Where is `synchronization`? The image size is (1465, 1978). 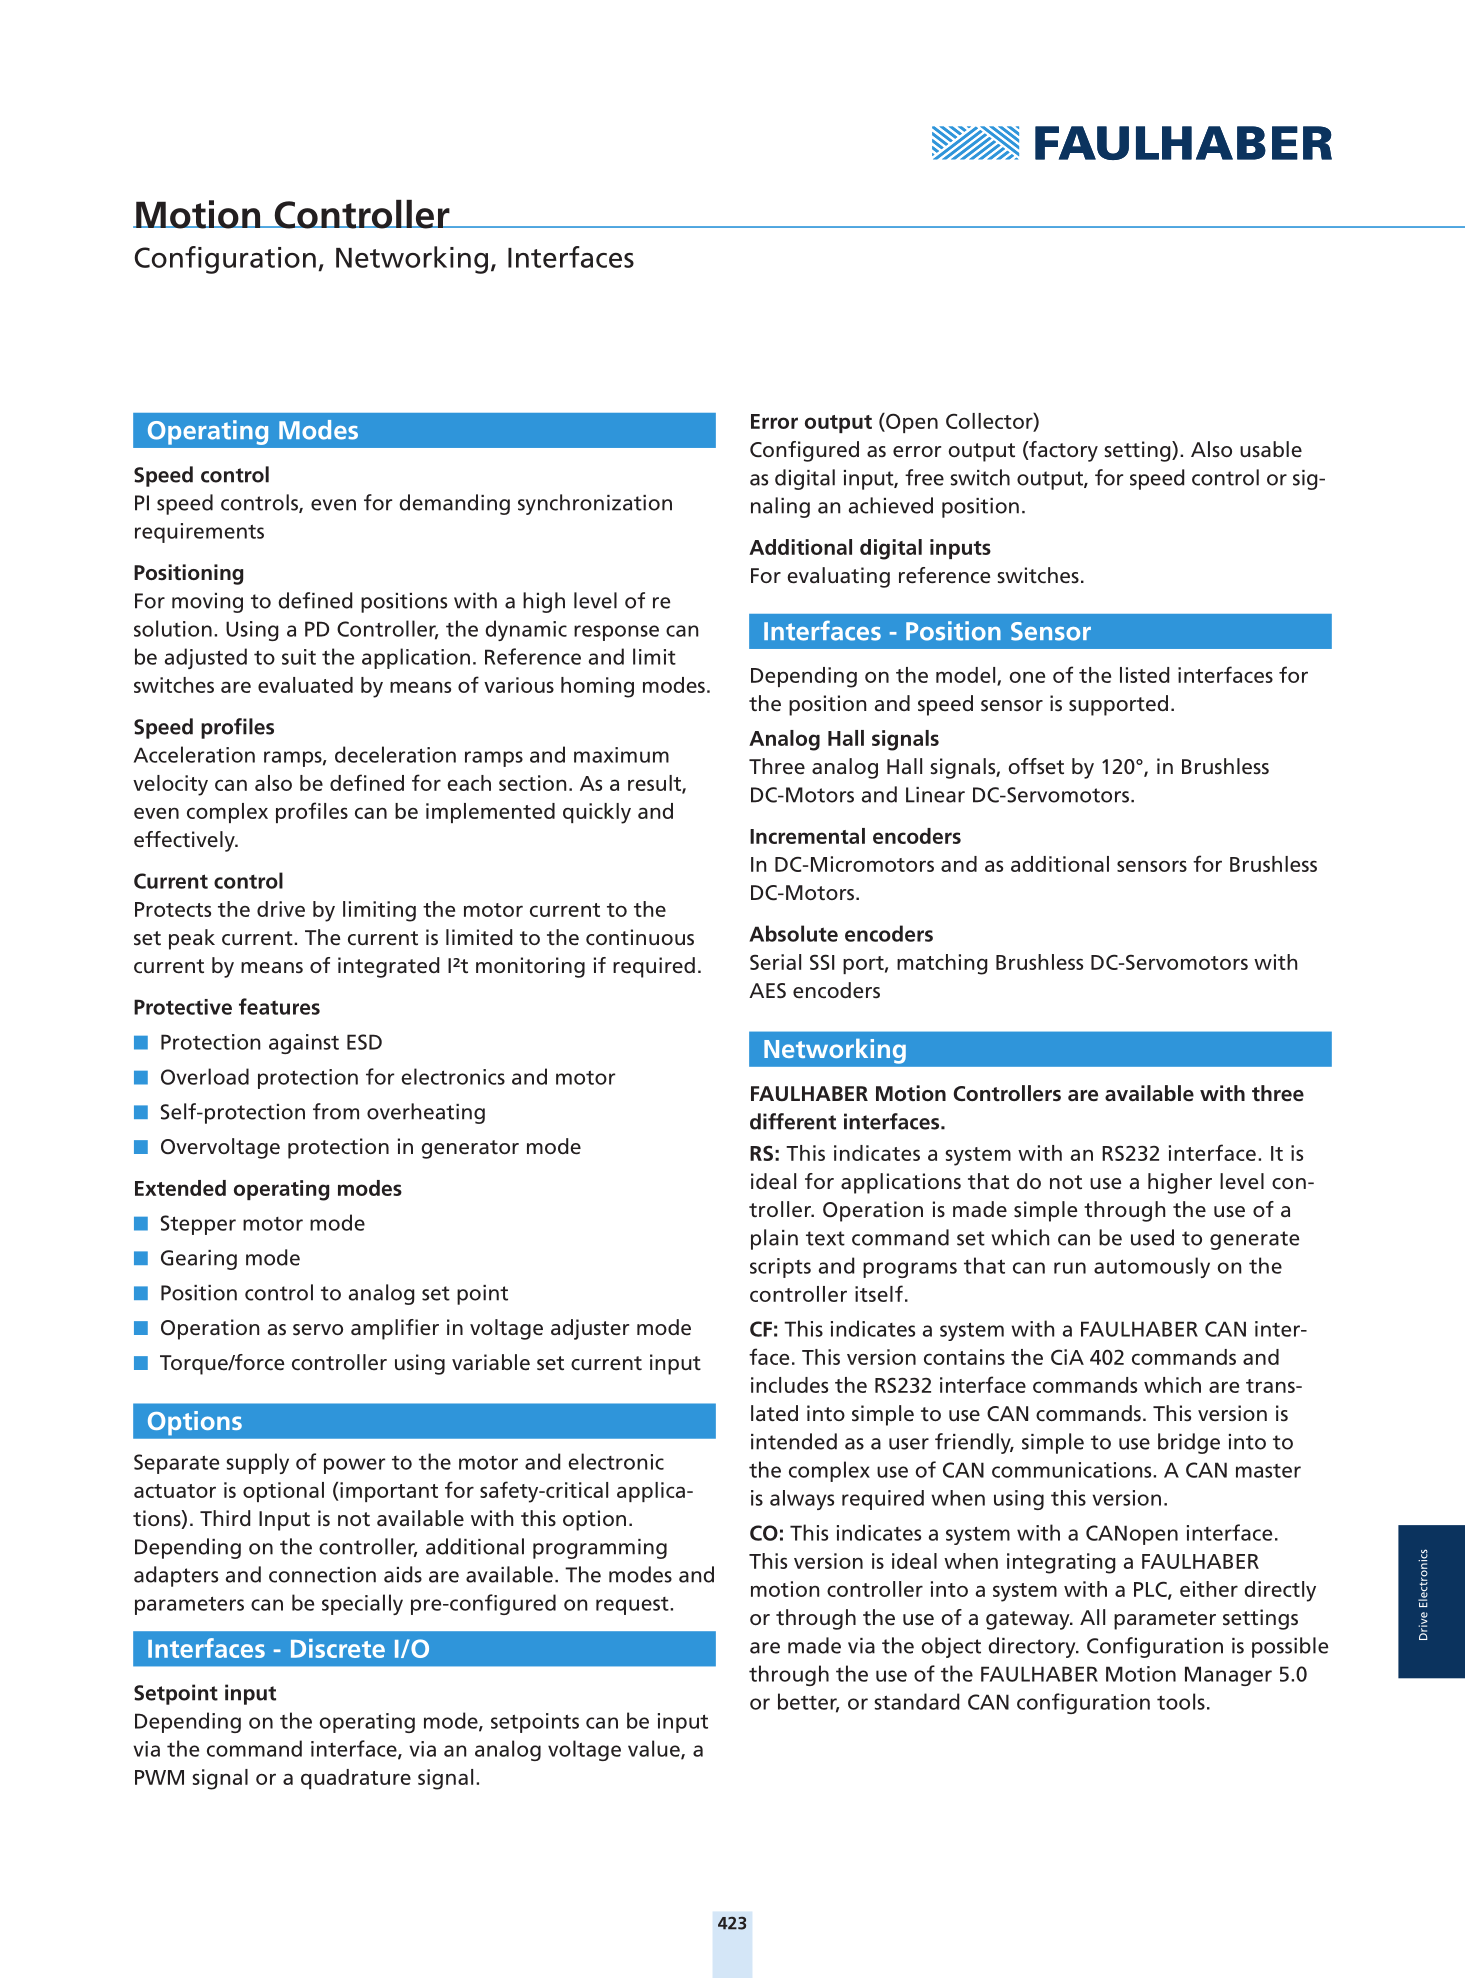
synchronization is located at coordinates (595, 504).
